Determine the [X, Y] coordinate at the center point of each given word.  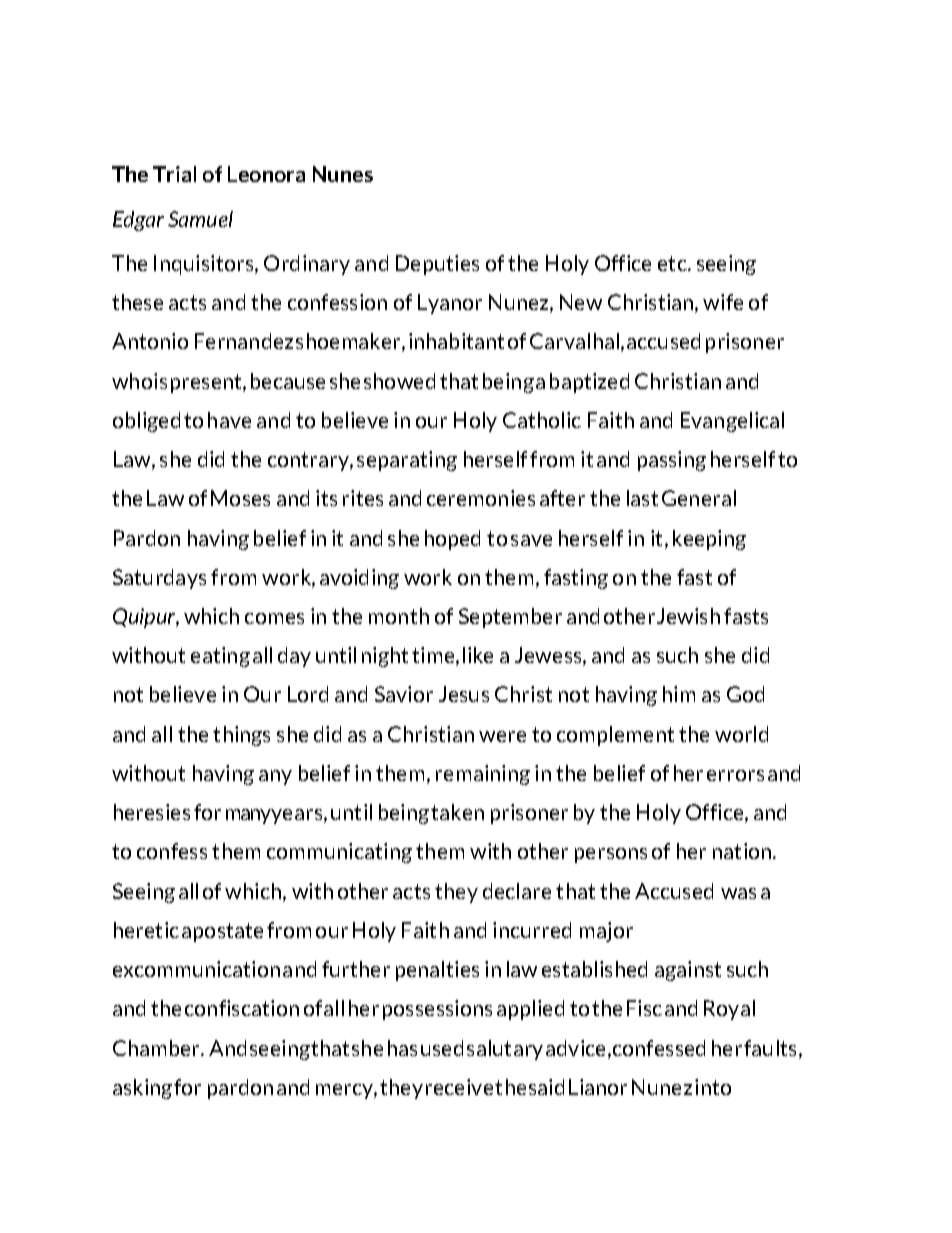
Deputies [437, 265]
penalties [437, 971]
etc [673, 263]
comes [274, 618]
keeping [709, 540]
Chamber [157, 1048]
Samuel [200, 219]
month [399, 616]
